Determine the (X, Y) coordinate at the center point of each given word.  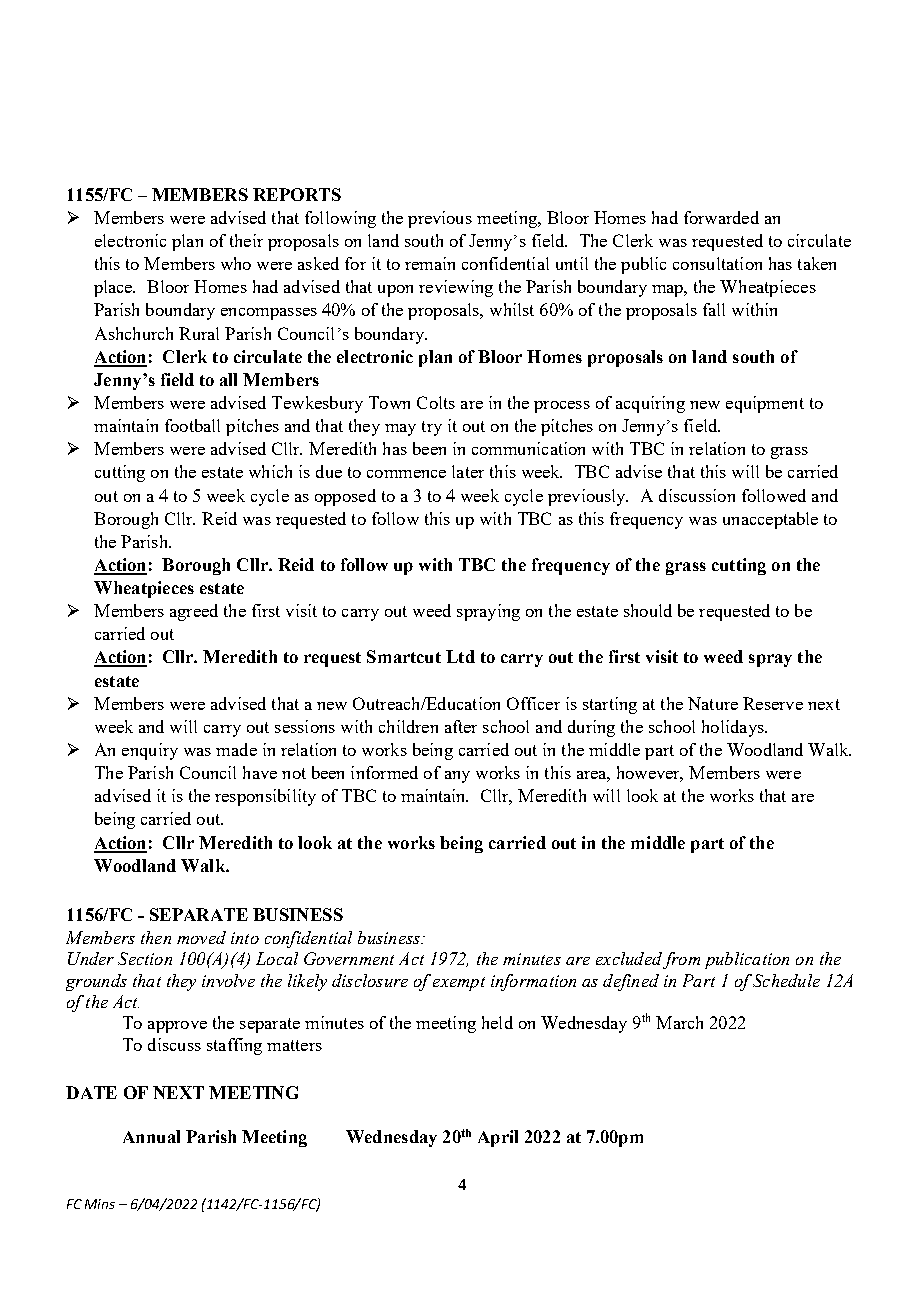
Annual (151, 1136)
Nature (713, 703)
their (246, 240)
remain (430, 263)
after (461, 726)
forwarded (721, 217)
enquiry (150, 751)
